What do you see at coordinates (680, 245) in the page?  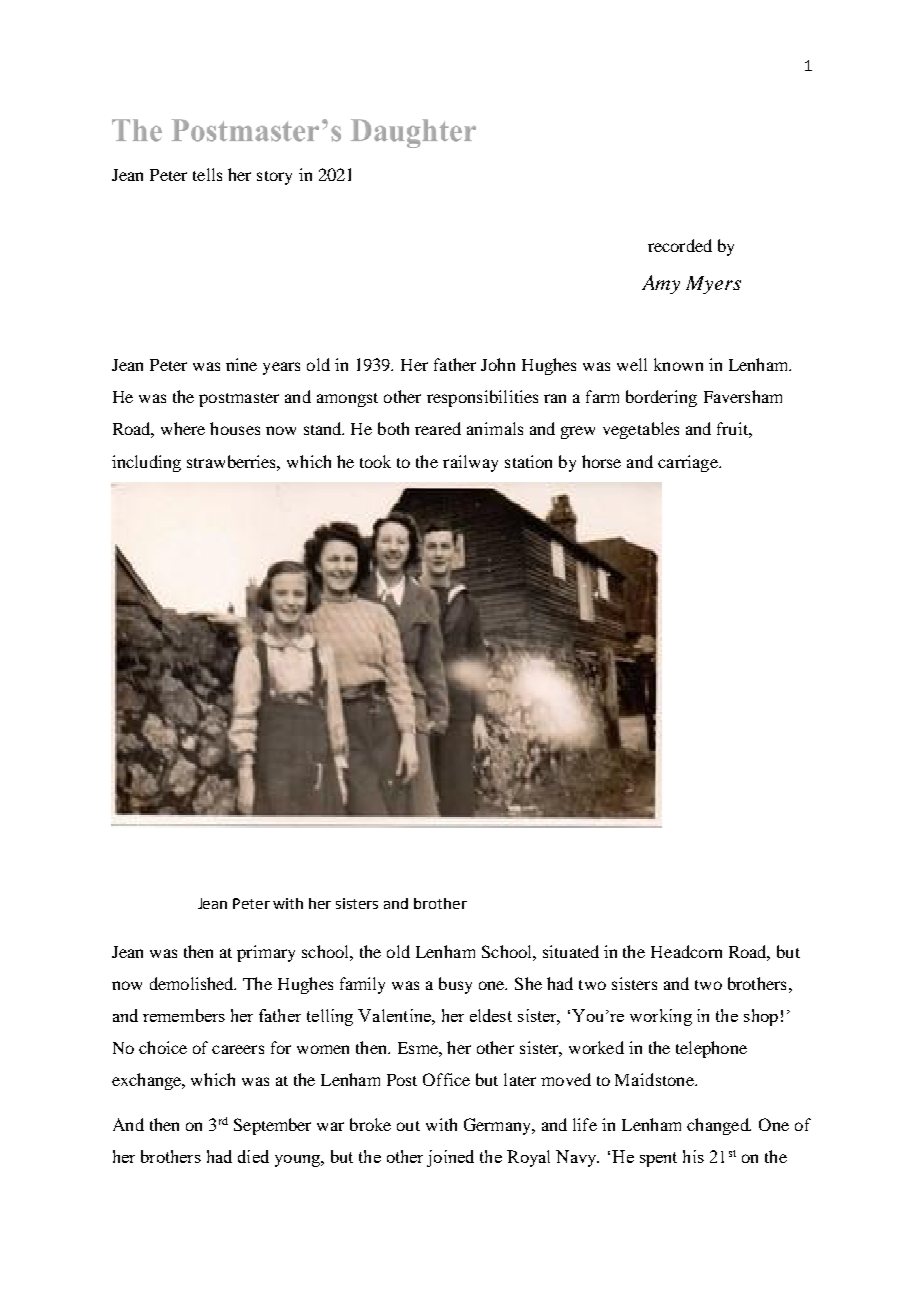 I see `recorded` at bounding box center [680, 245].
